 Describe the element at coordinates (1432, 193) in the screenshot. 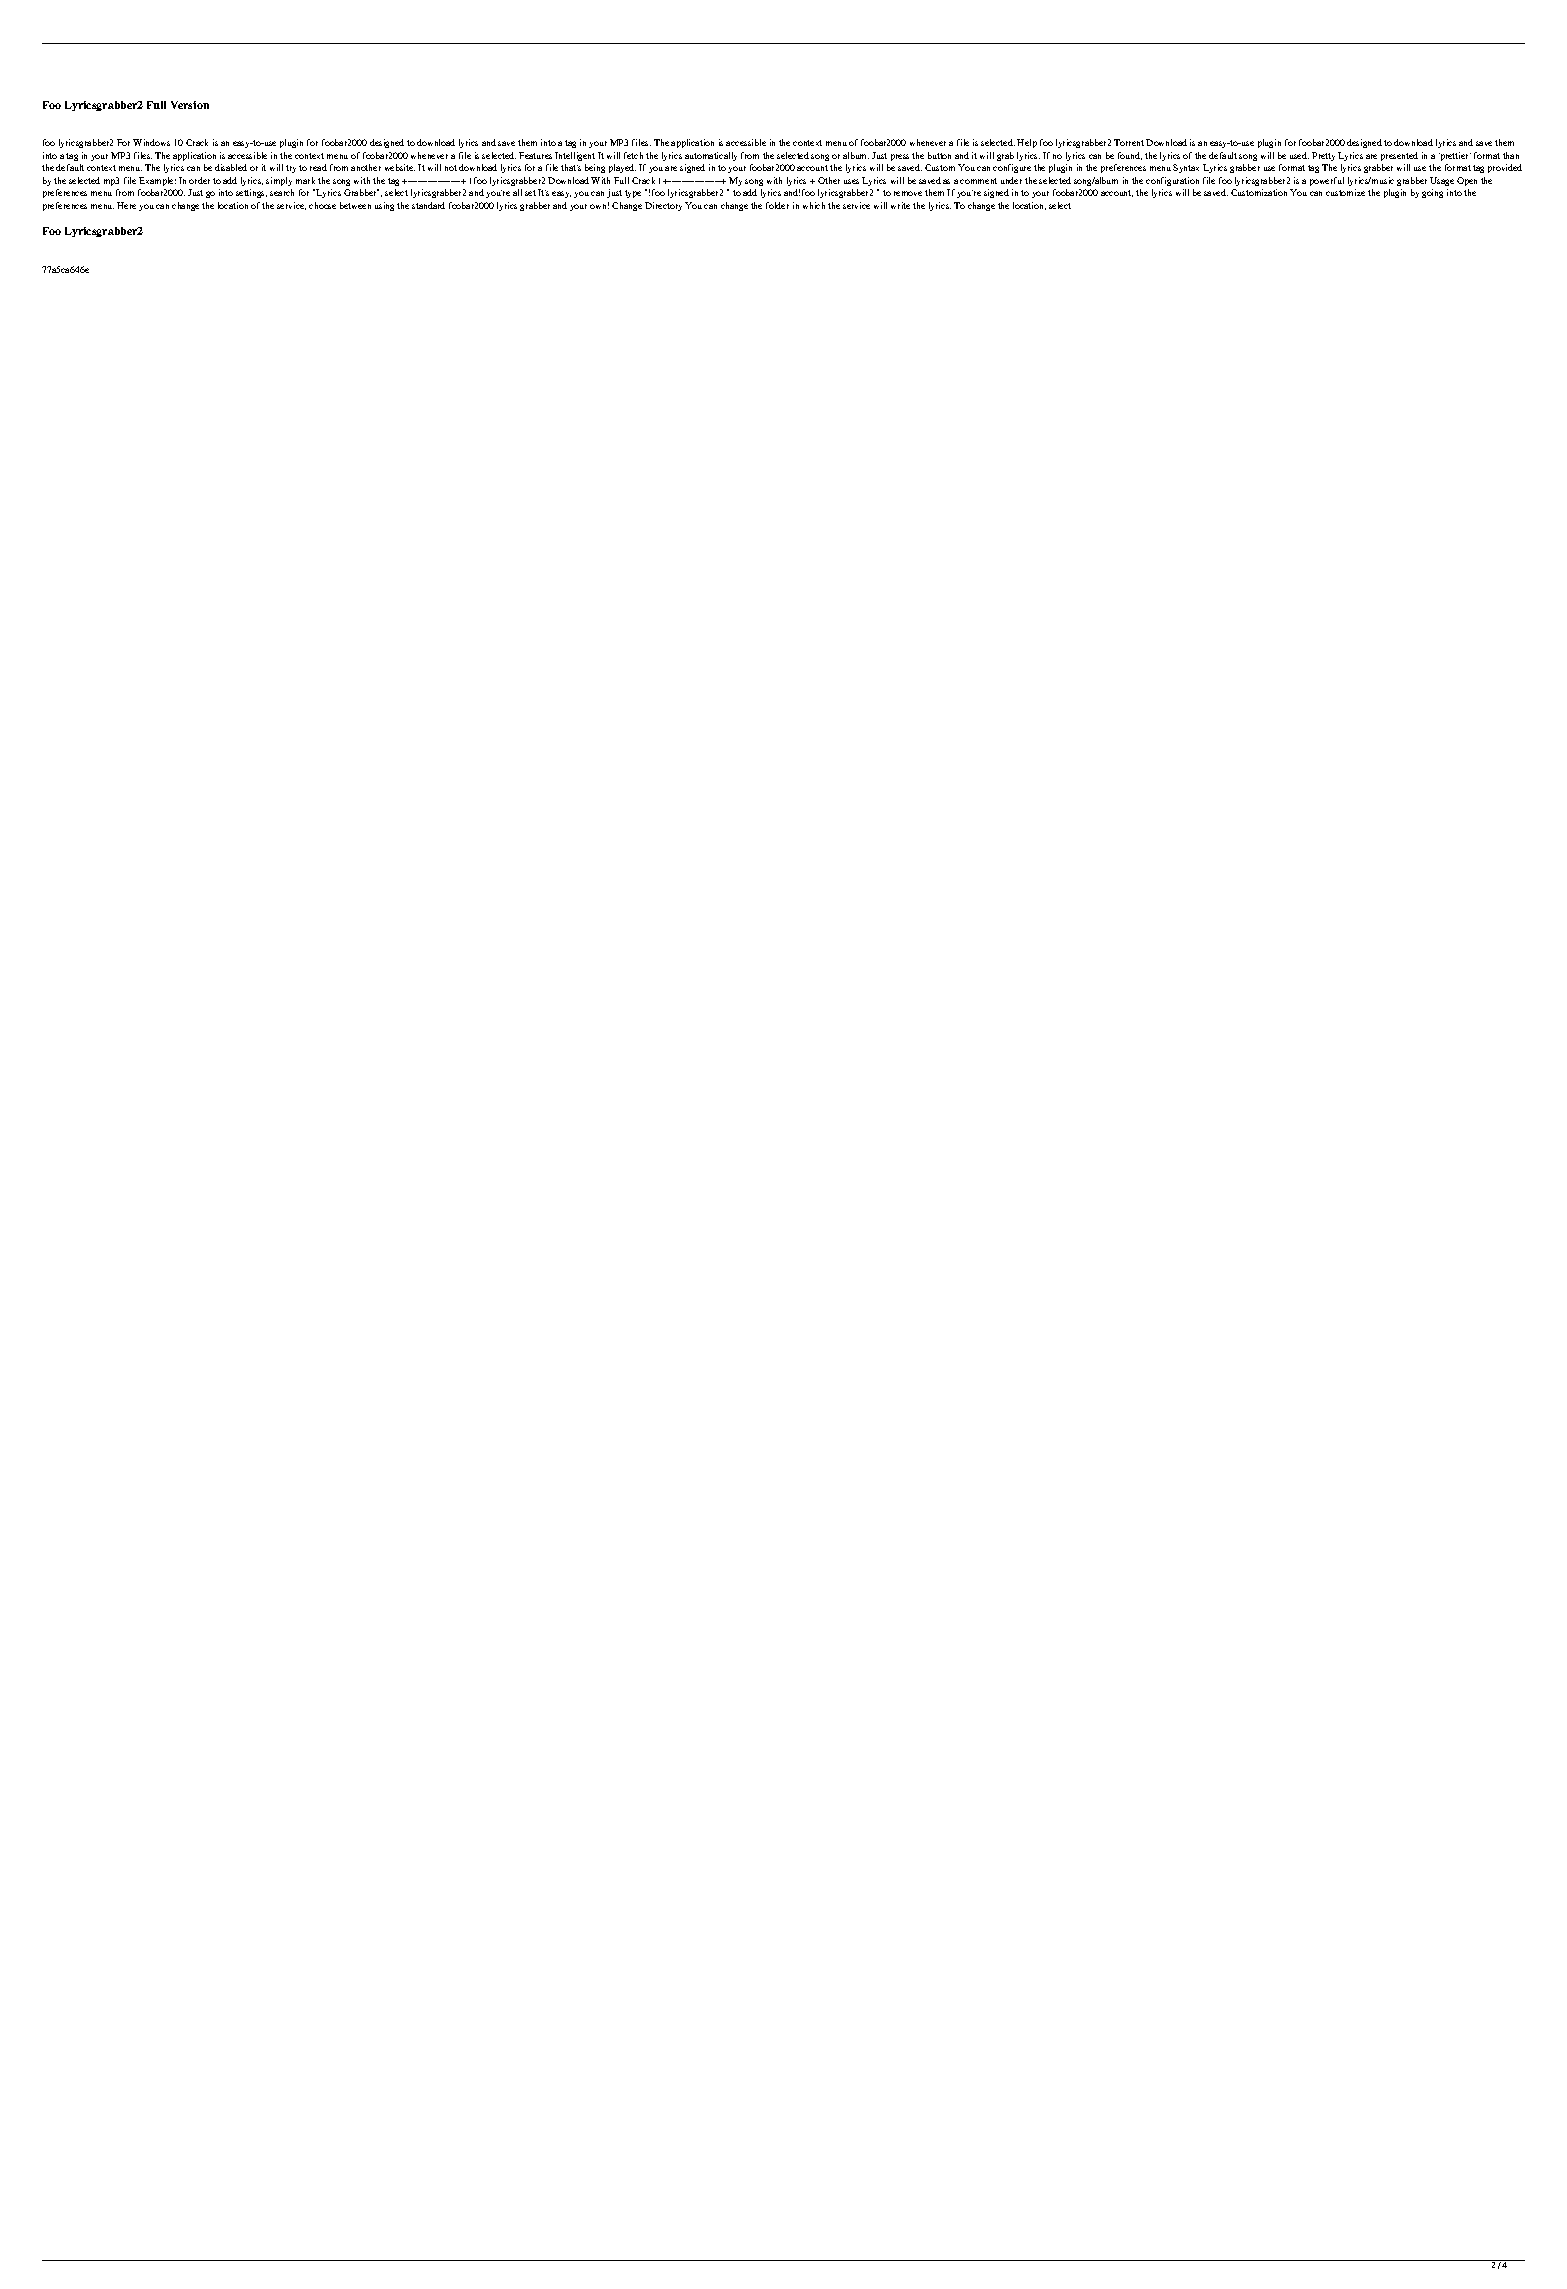

I see `going` at that location.
